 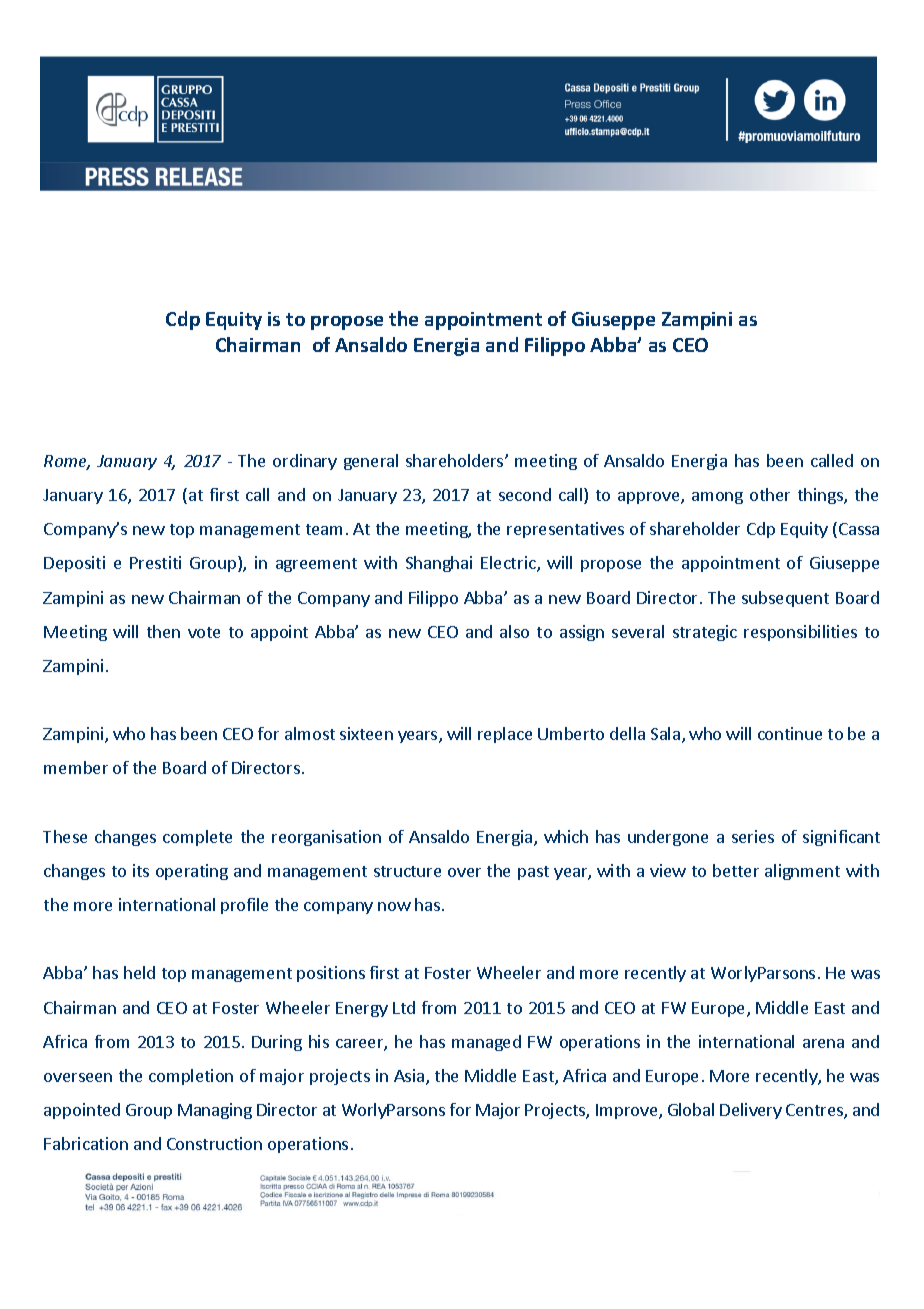 What do you see at coordinates (215, 1111) in the screenshot?
I see `Managing` at bounding box center [215, 1111].
